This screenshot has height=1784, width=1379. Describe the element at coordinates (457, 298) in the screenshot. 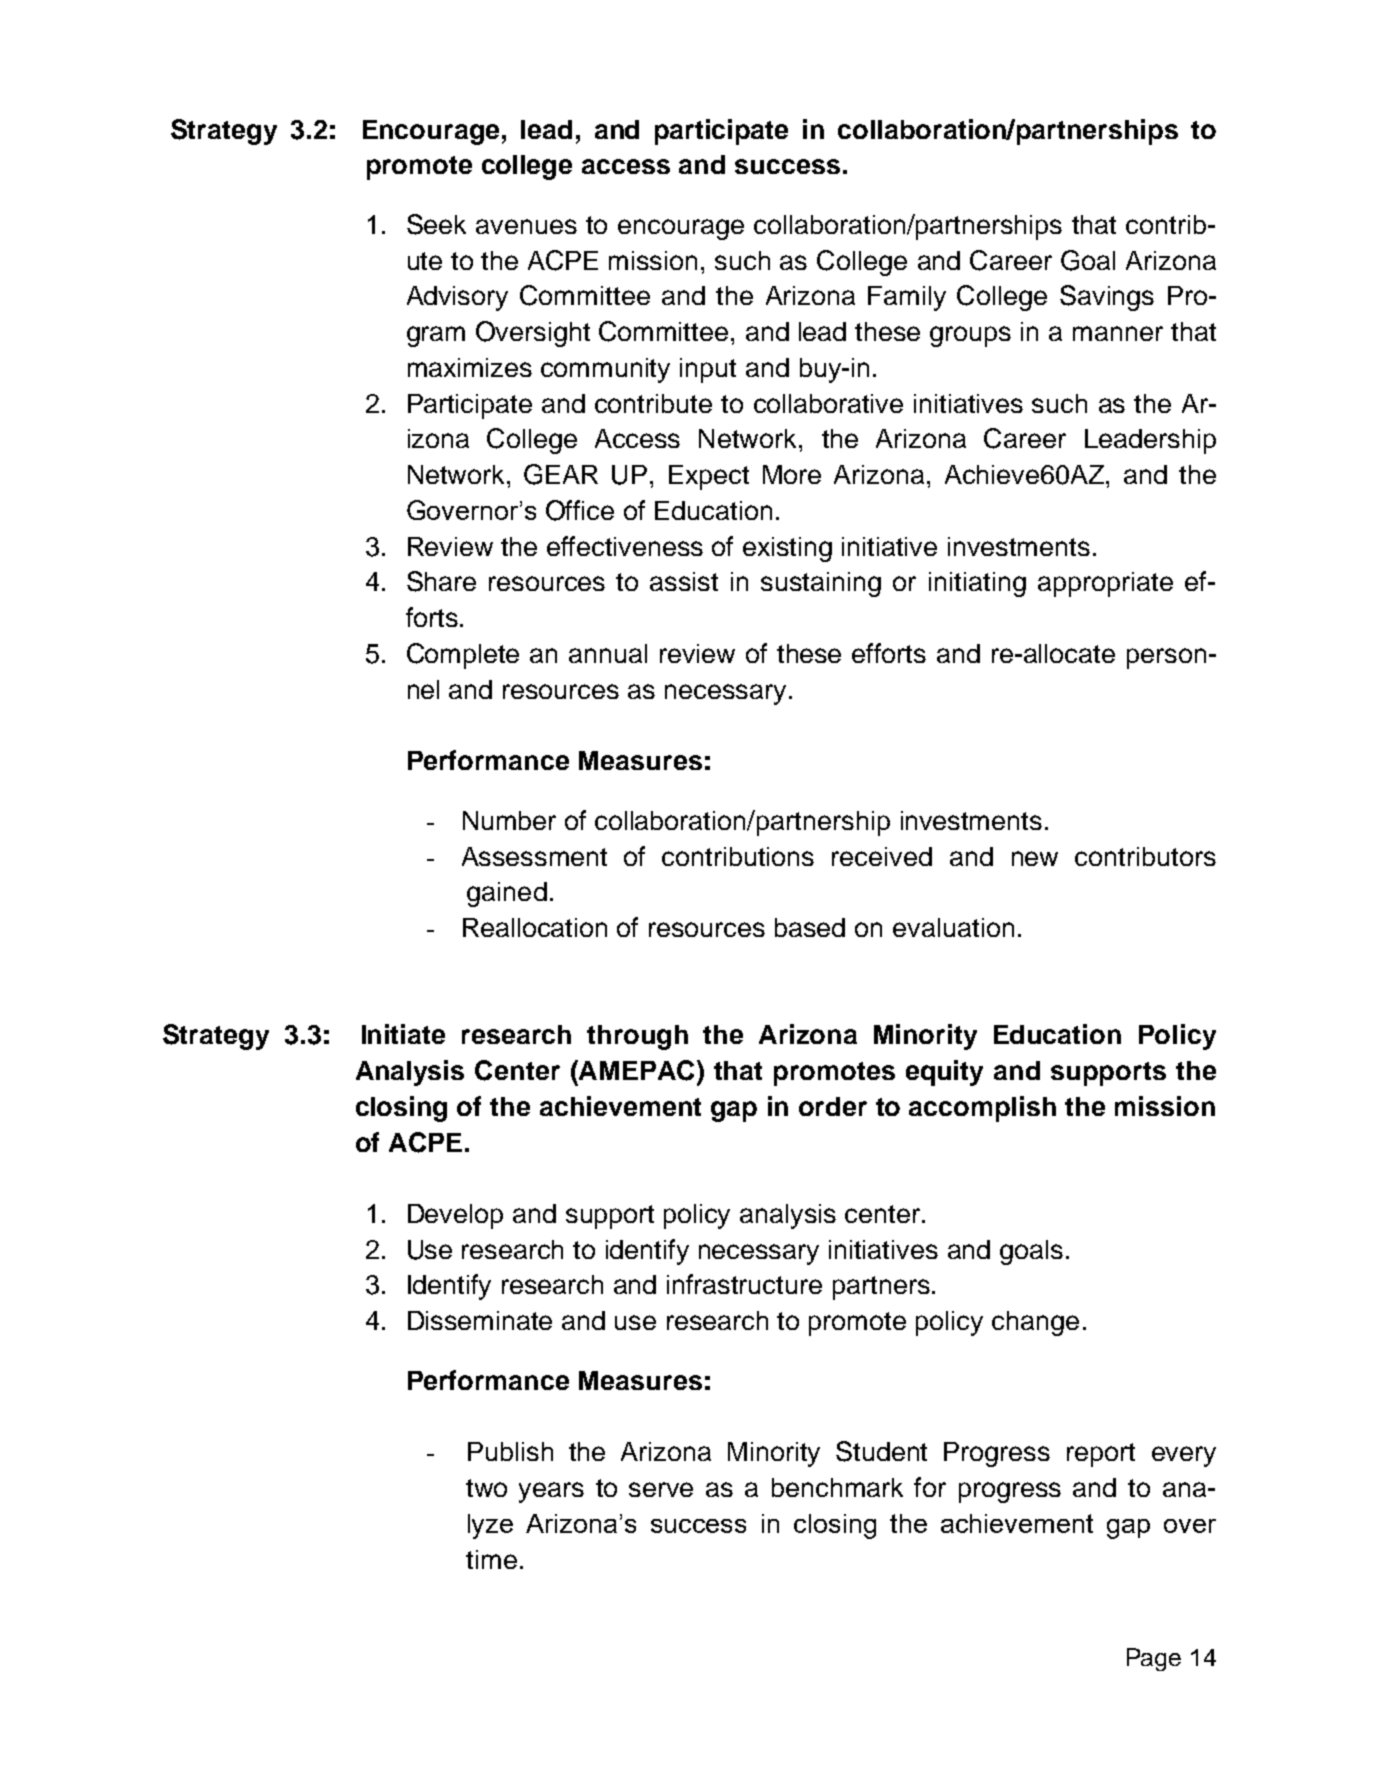

I see `Advisory` at that location.
